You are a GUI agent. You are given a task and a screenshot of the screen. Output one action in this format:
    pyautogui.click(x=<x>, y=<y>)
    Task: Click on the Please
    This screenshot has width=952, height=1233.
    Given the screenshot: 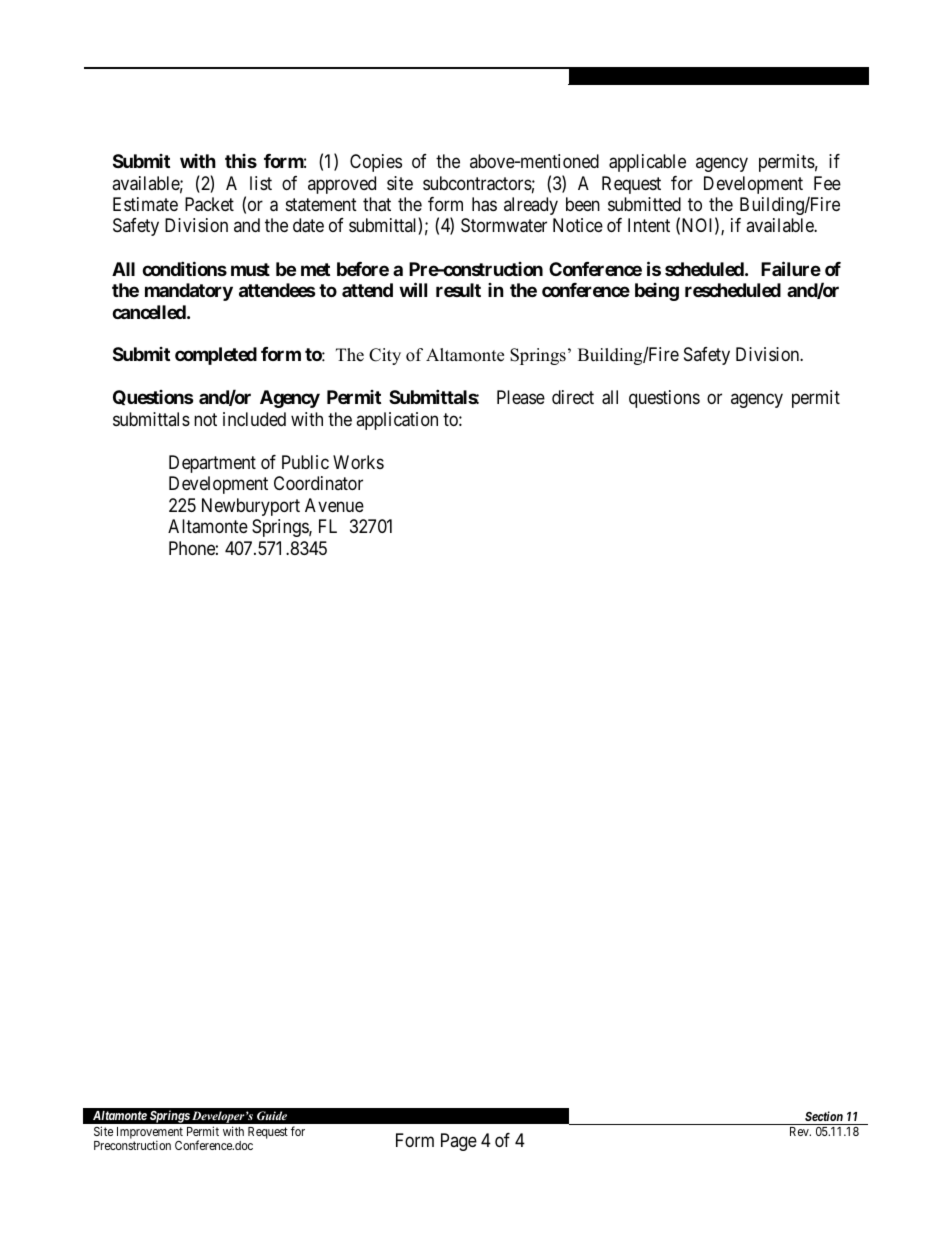 What is the action you would take?
    pyautogui.click(x=521, y=397)
